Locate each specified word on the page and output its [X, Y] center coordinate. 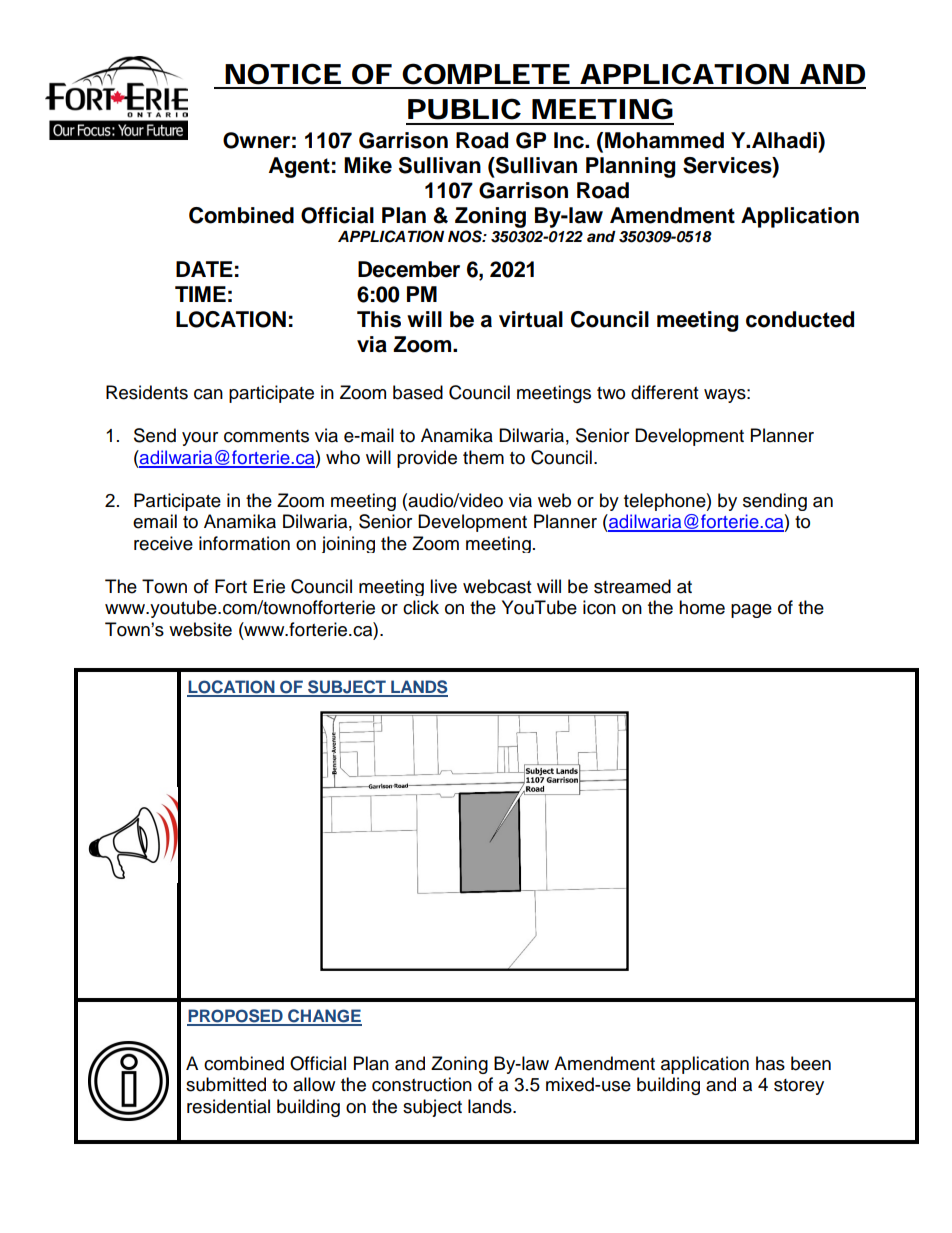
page [751, 611]
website [200, 629]
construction [422, 1084]
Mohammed [664, 140]
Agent [299, 167]
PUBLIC [464, 109]
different [664, 392]
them [483, 457]
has [770, 1063]
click [421, 607]
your [200, 439]
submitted [226, 1084]
